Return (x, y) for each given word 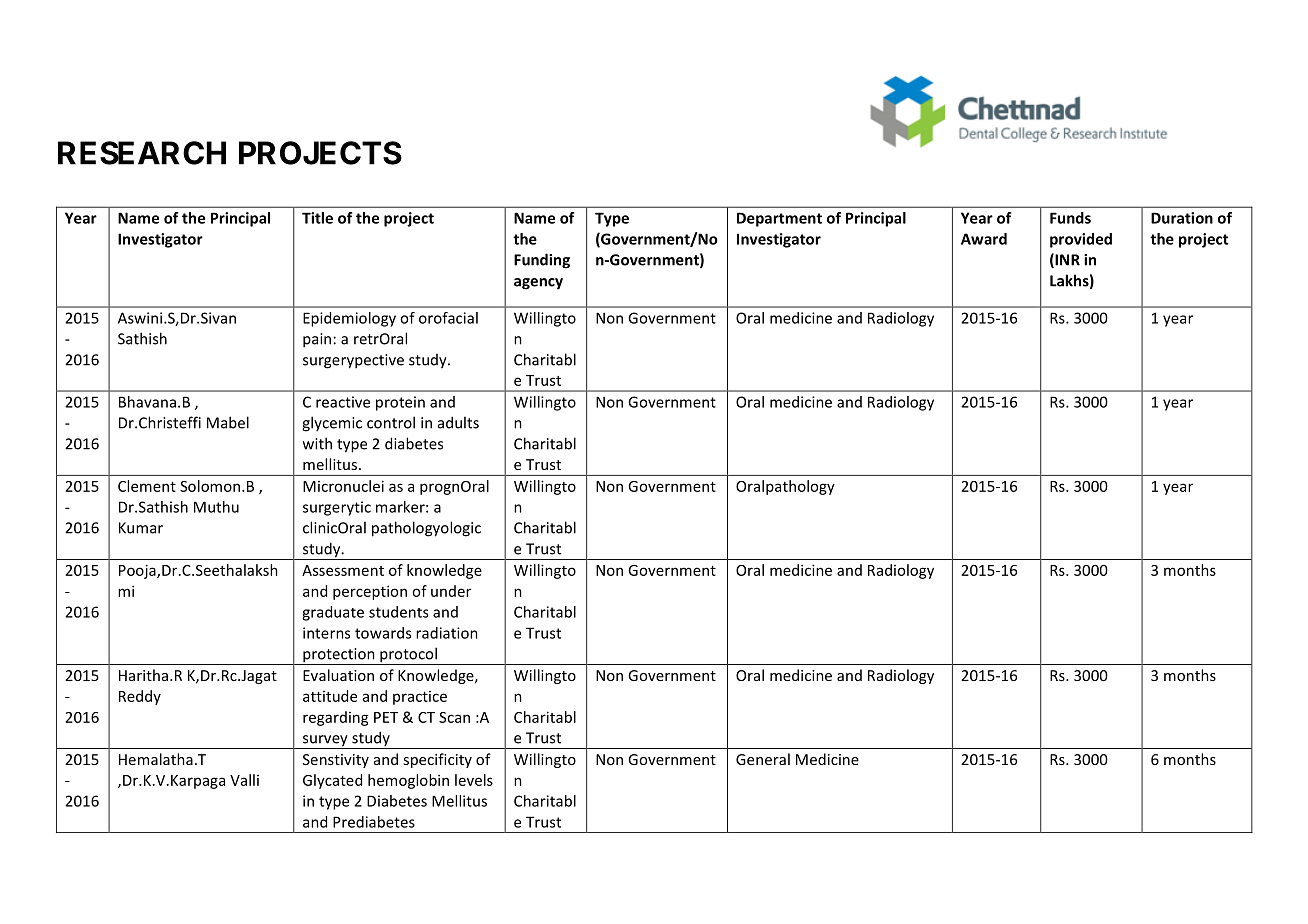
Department (779, 219)
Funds (1070, 218)
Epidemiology (349, 319)
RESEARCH (142, 153)
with (317, 443)
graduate (333, 613)
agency (538, 284)
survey (325, 742)
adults (458, 422)
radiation (447, 633)
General (763, 759)
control (391, 422)
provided (1081, 240)
